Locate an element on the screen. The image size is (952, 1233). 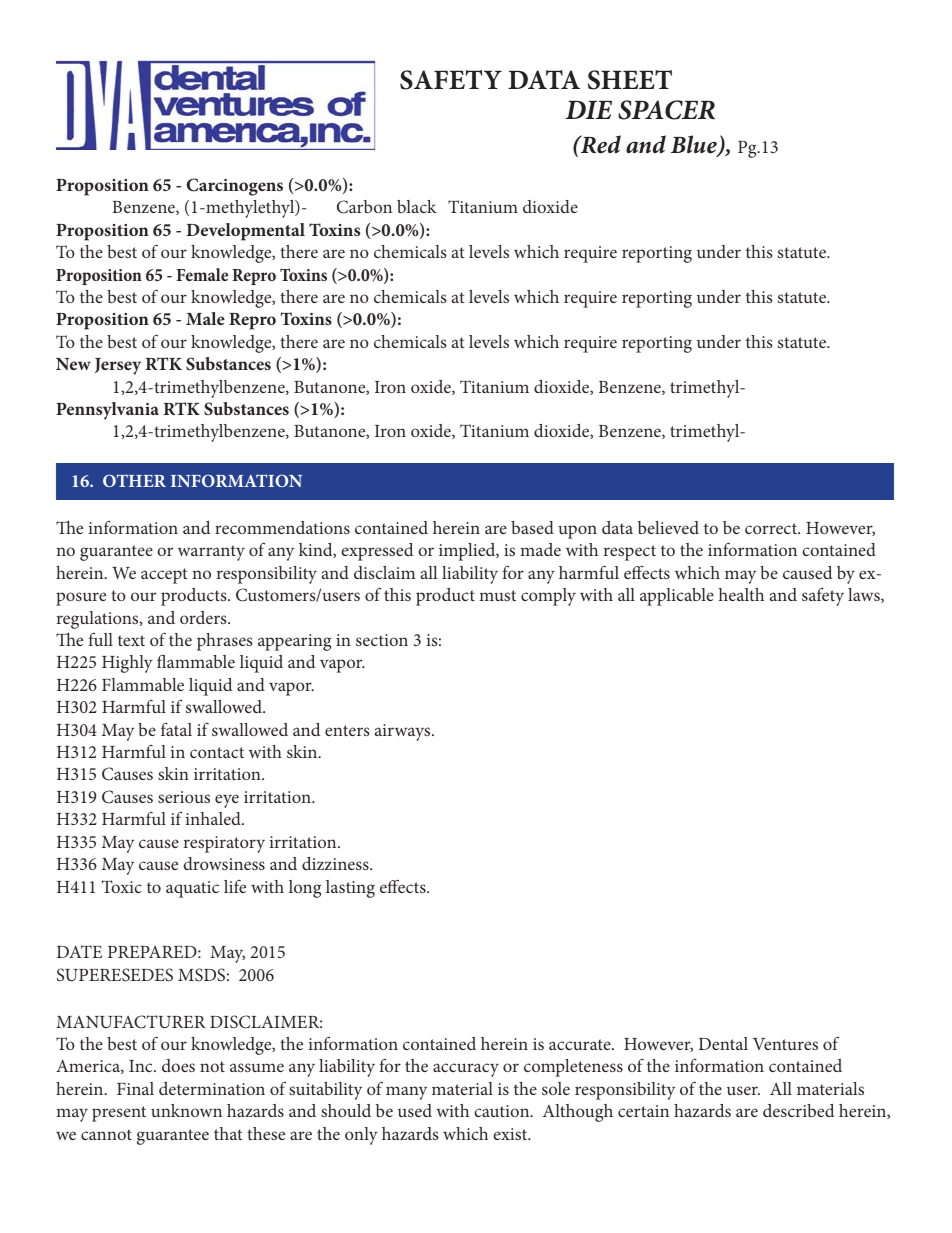
caution is located at coordinates (503, 1111).
